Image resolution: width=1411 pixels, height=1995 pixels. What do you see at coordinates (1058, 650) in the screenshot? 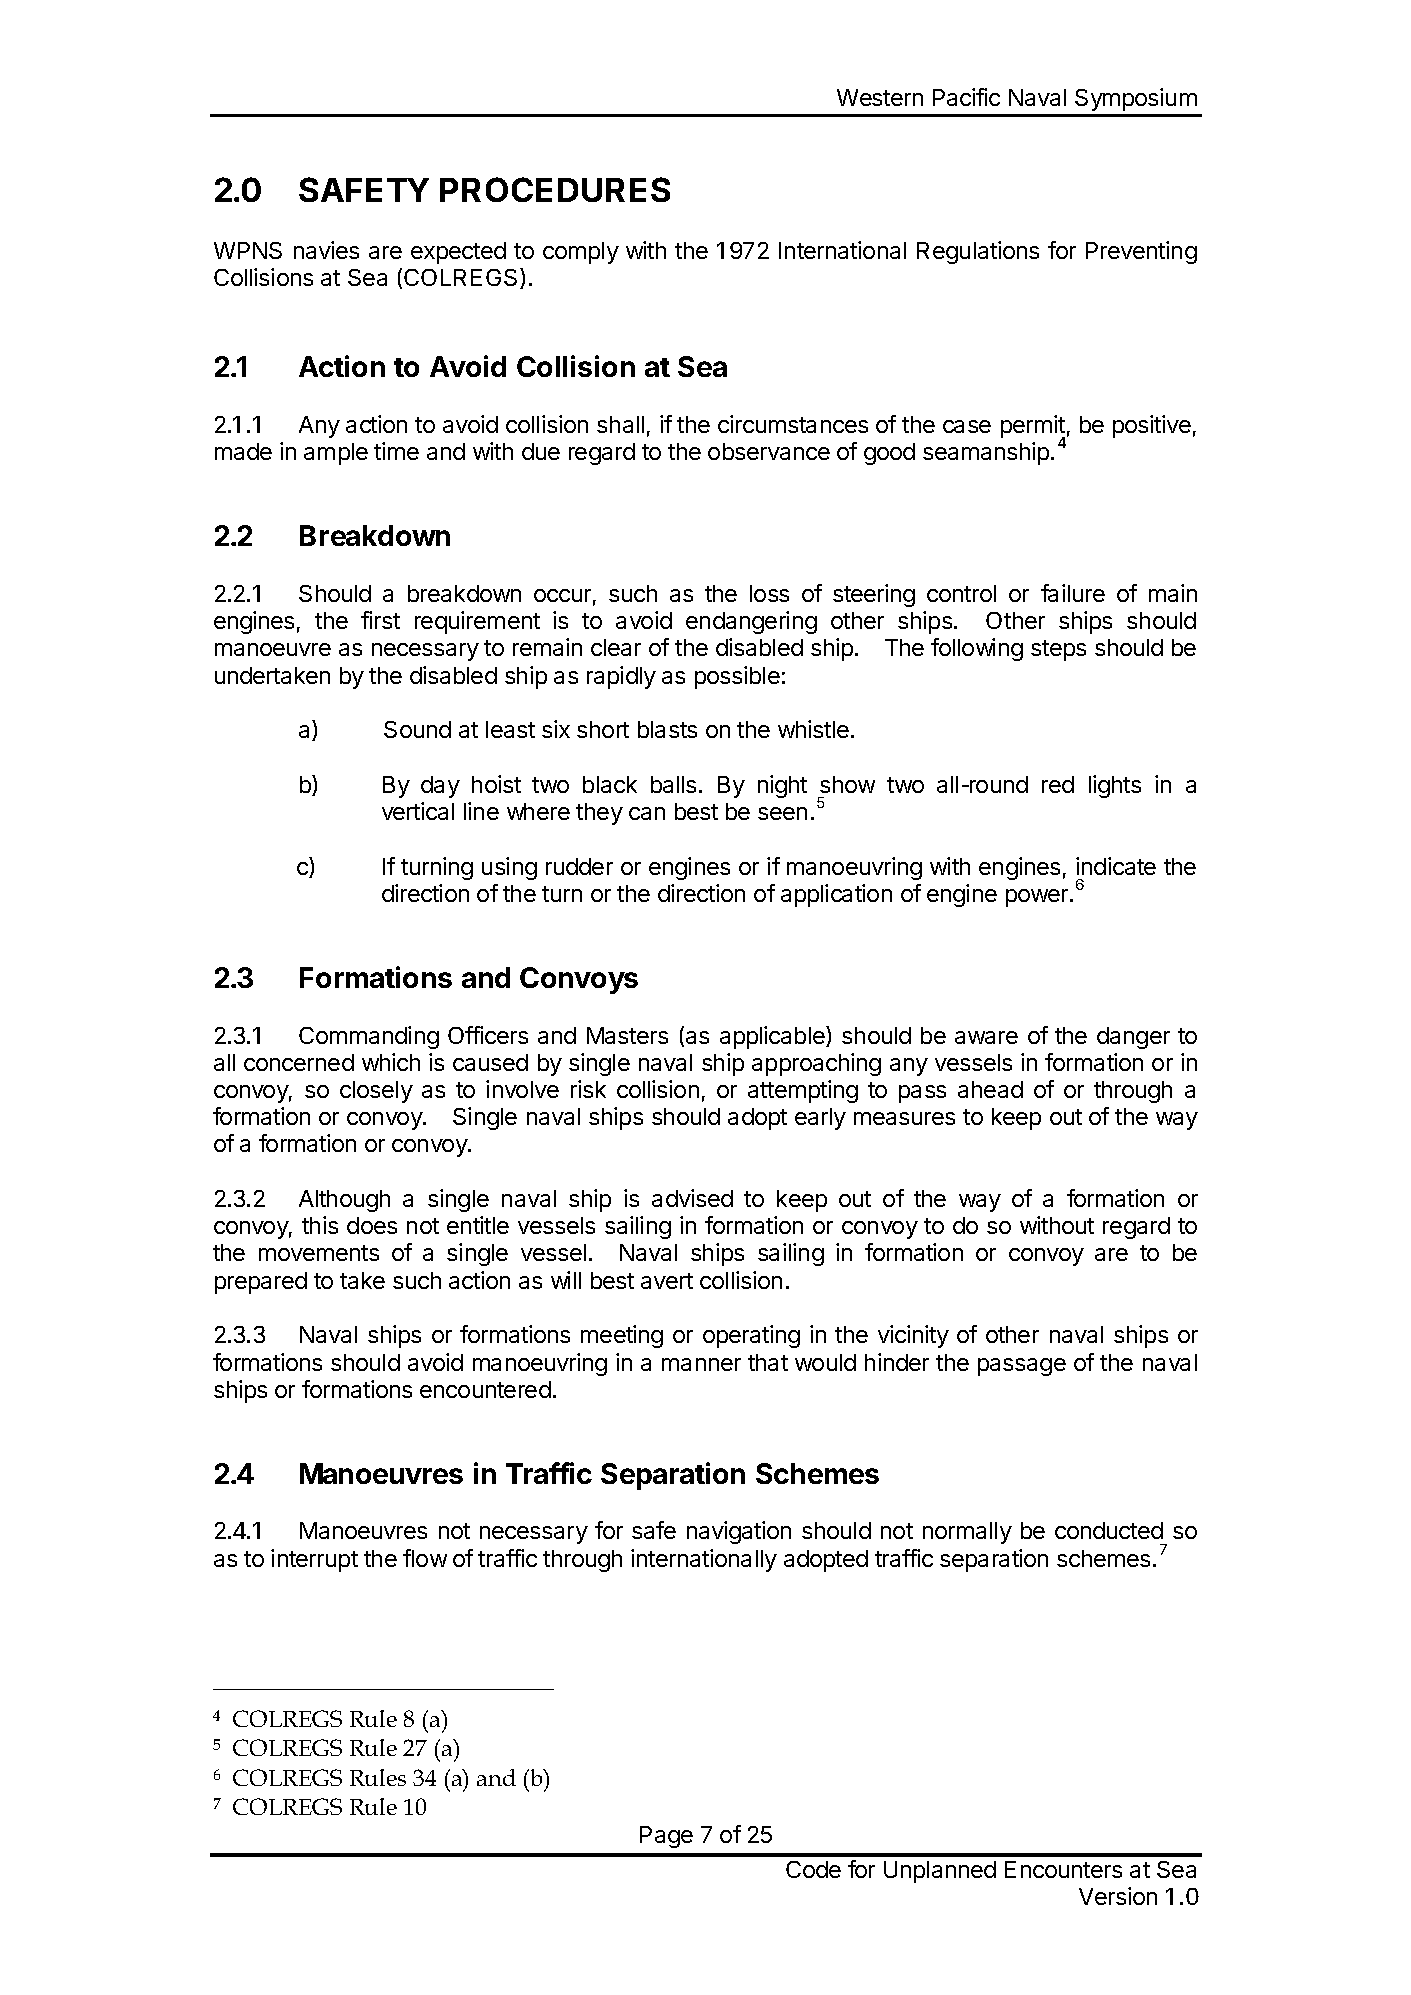
I see `steps` at bounding box center [1058, 650].
